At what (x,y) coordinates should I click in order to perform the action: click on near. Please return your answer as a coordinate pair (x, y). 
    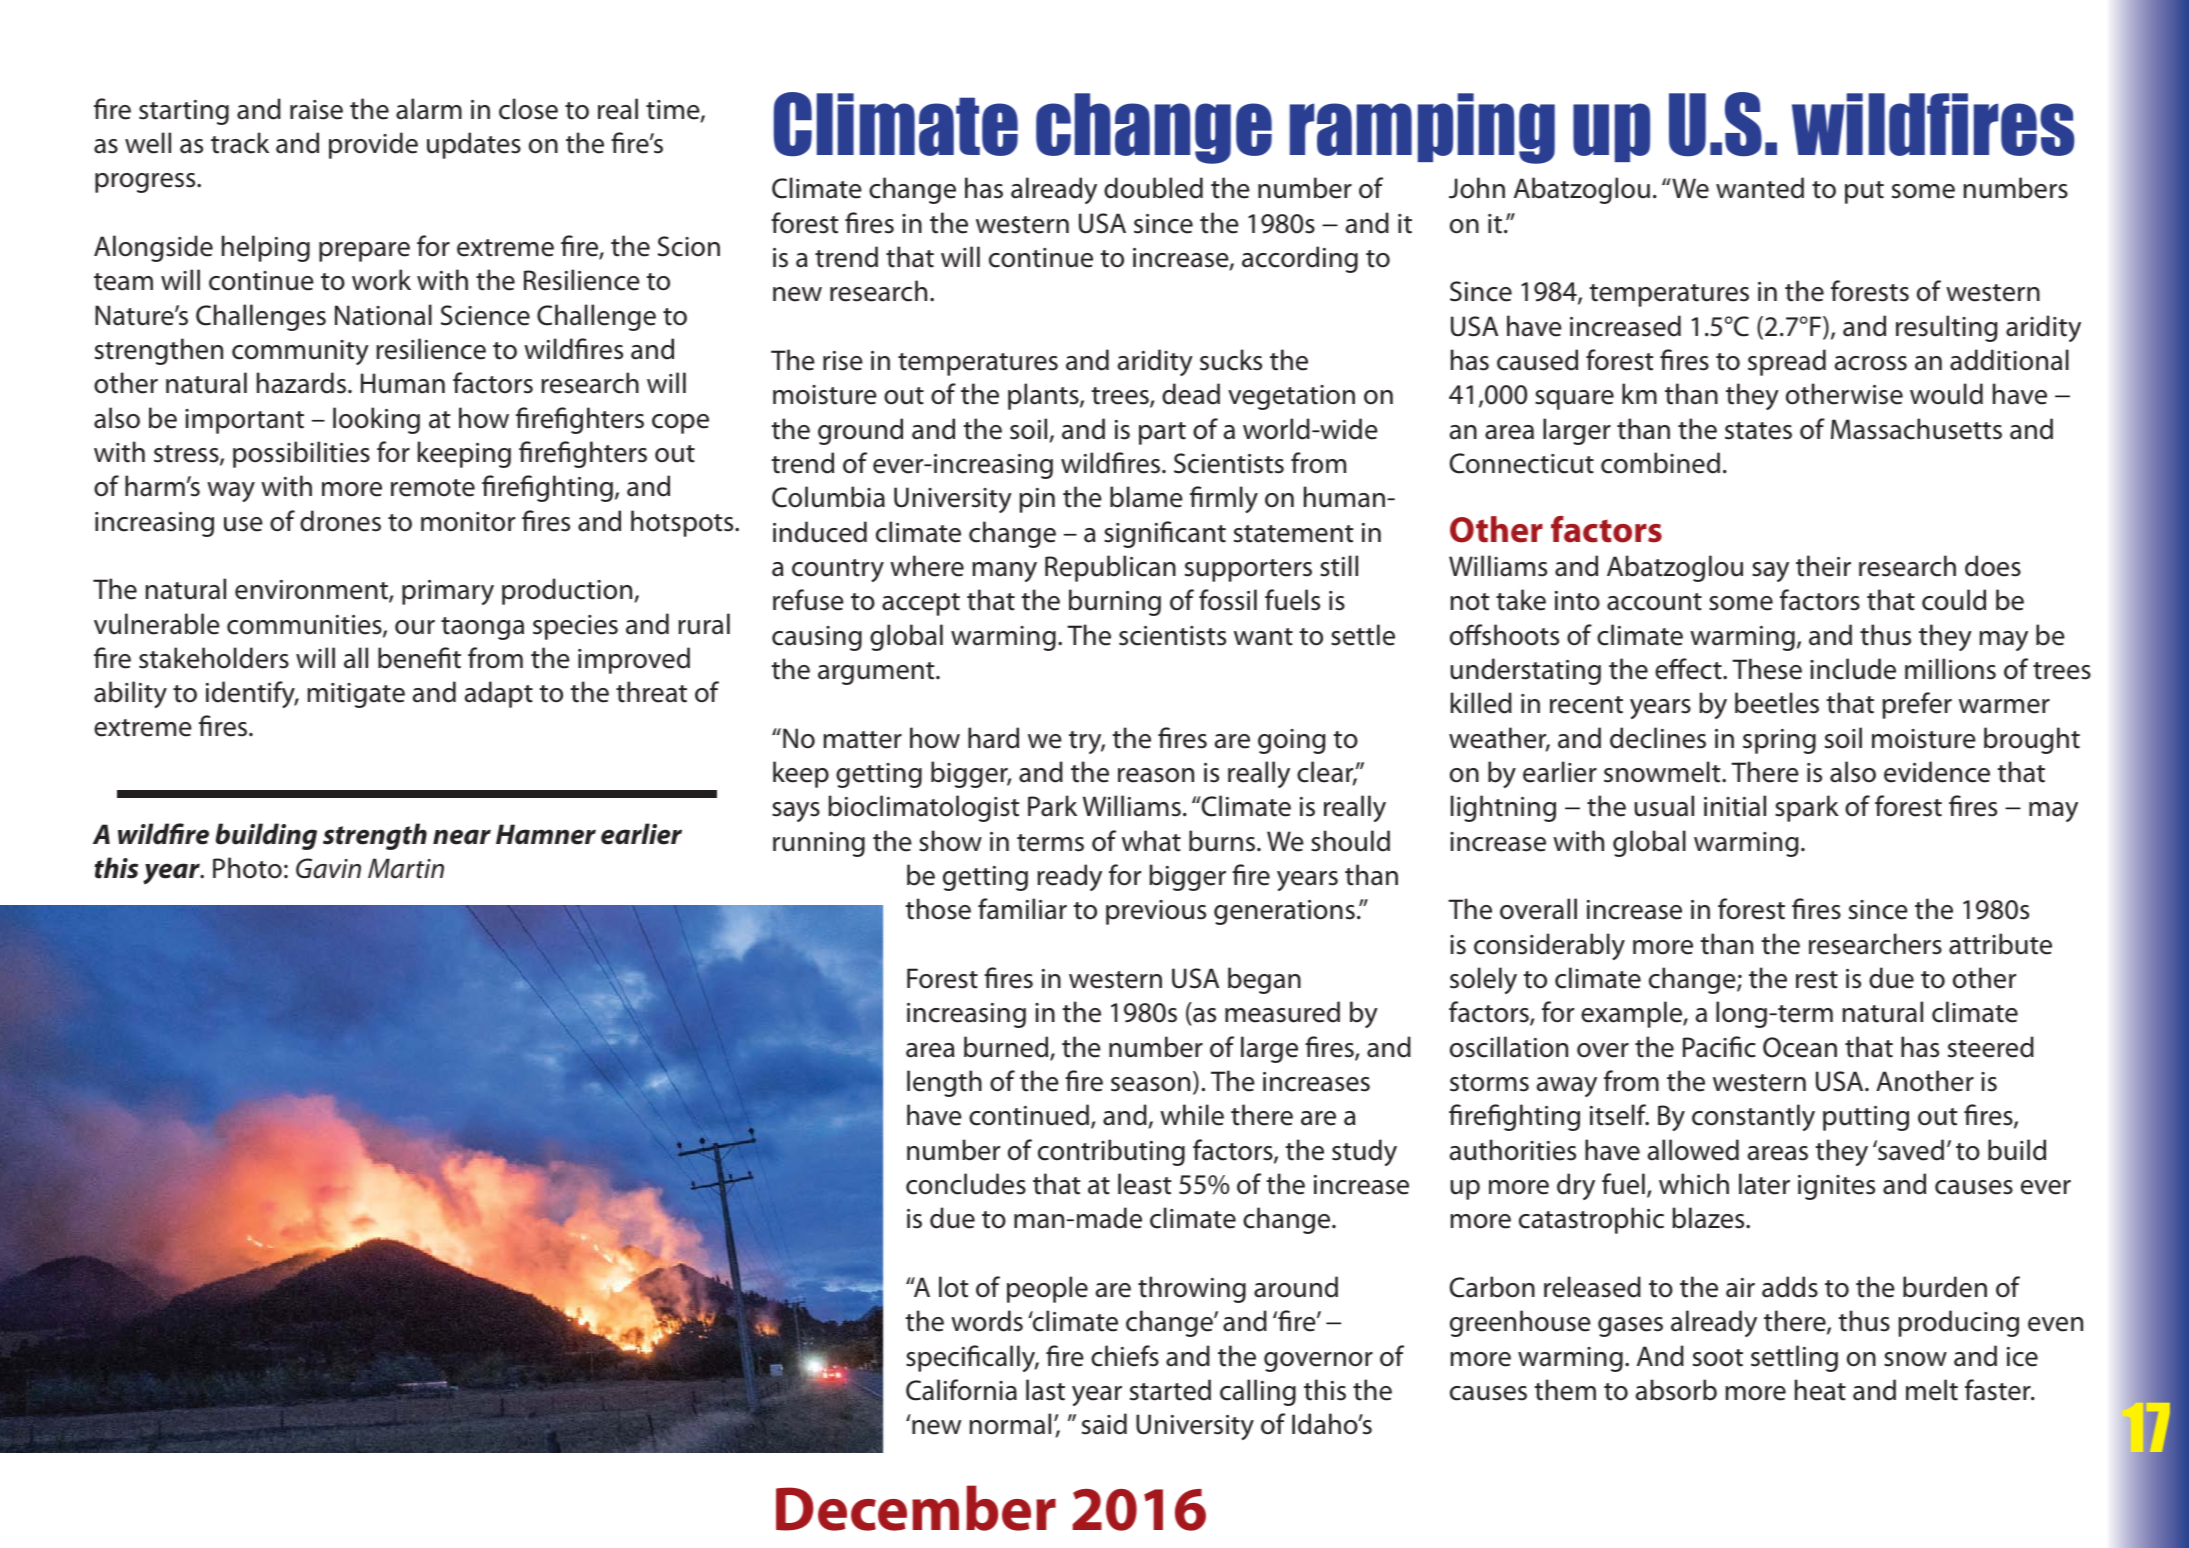
    Looking at the image, I should click on (462, 837).
